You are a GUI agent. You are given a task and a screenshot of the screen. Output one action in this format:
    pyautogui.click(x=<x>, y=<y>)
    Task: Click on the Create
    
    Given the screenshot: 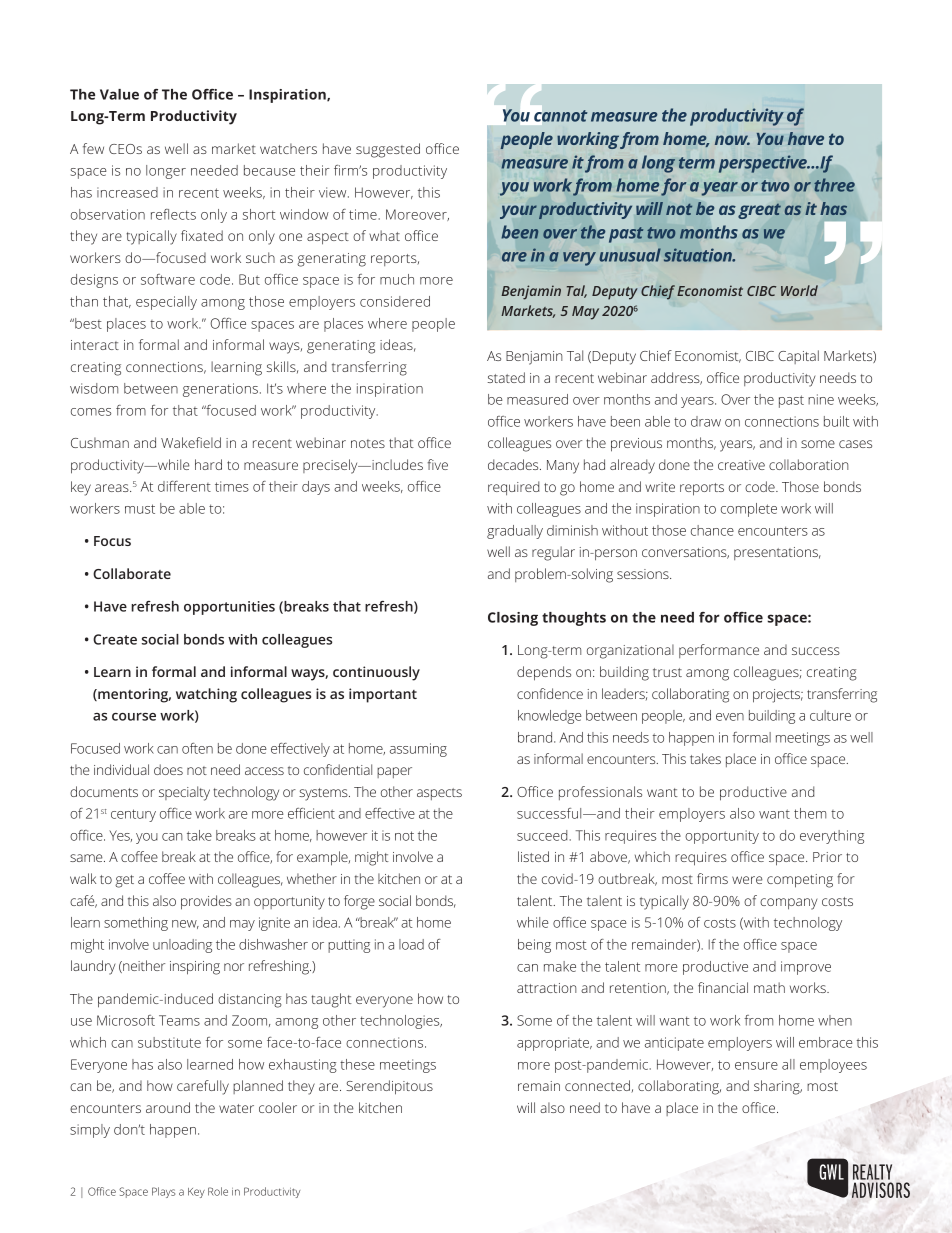 What is the action you would take?
    pyautogui.click(x=115, y=639)
